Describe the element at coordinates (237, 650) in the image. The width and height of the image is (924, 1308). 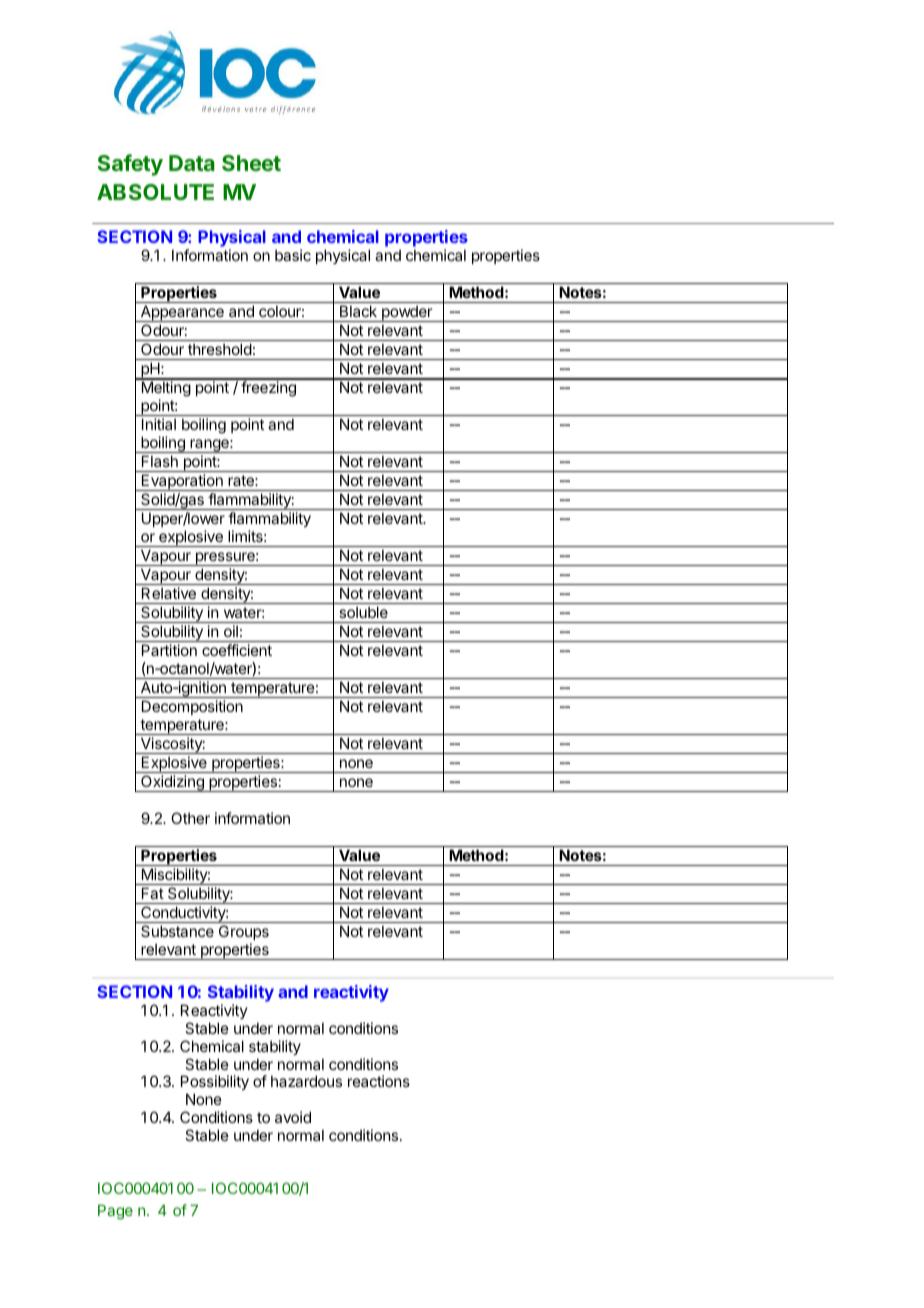
I see `coefficient` at that location.
